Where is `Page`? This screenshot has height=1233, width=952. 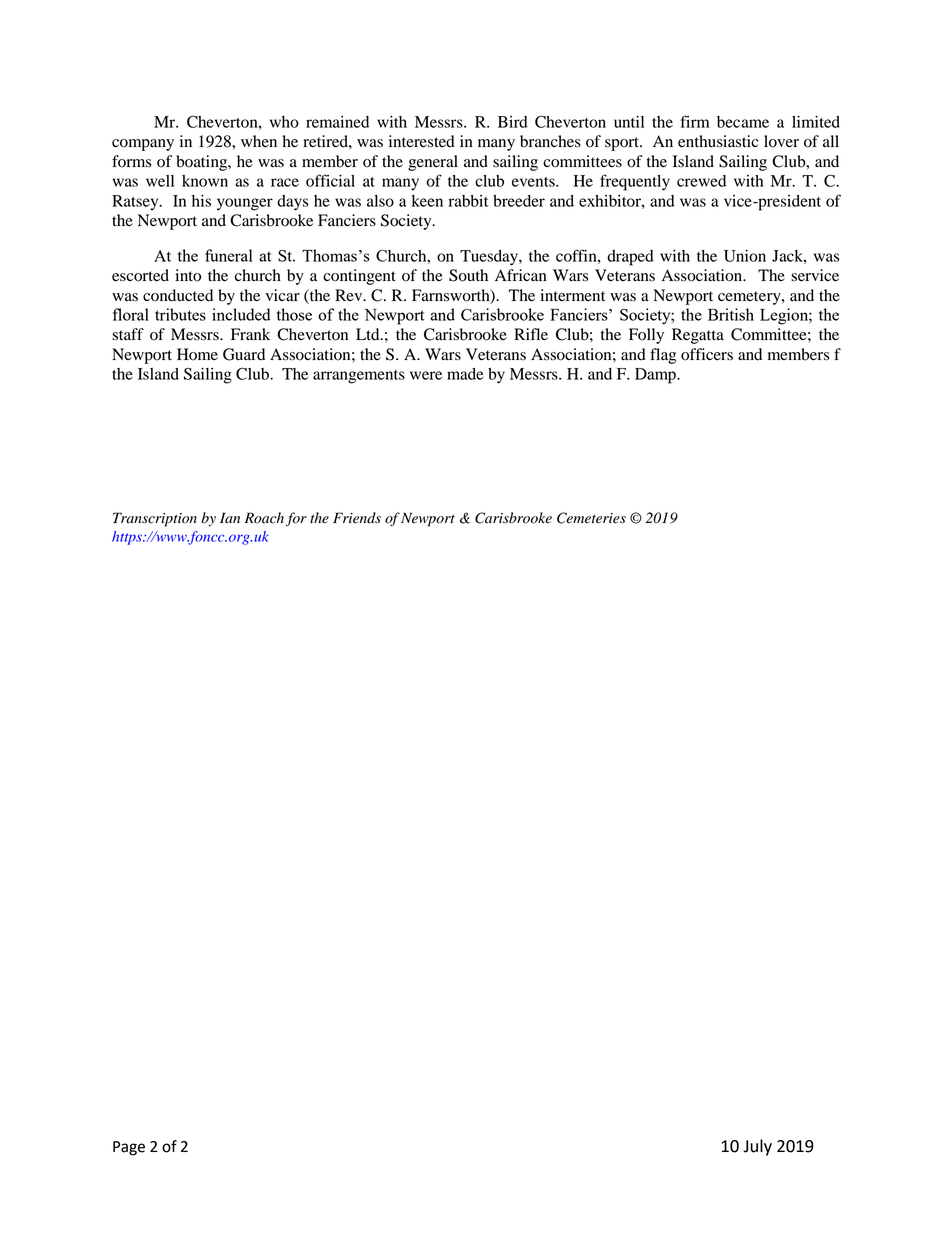
Page is located at coordinates (129, 1148).
